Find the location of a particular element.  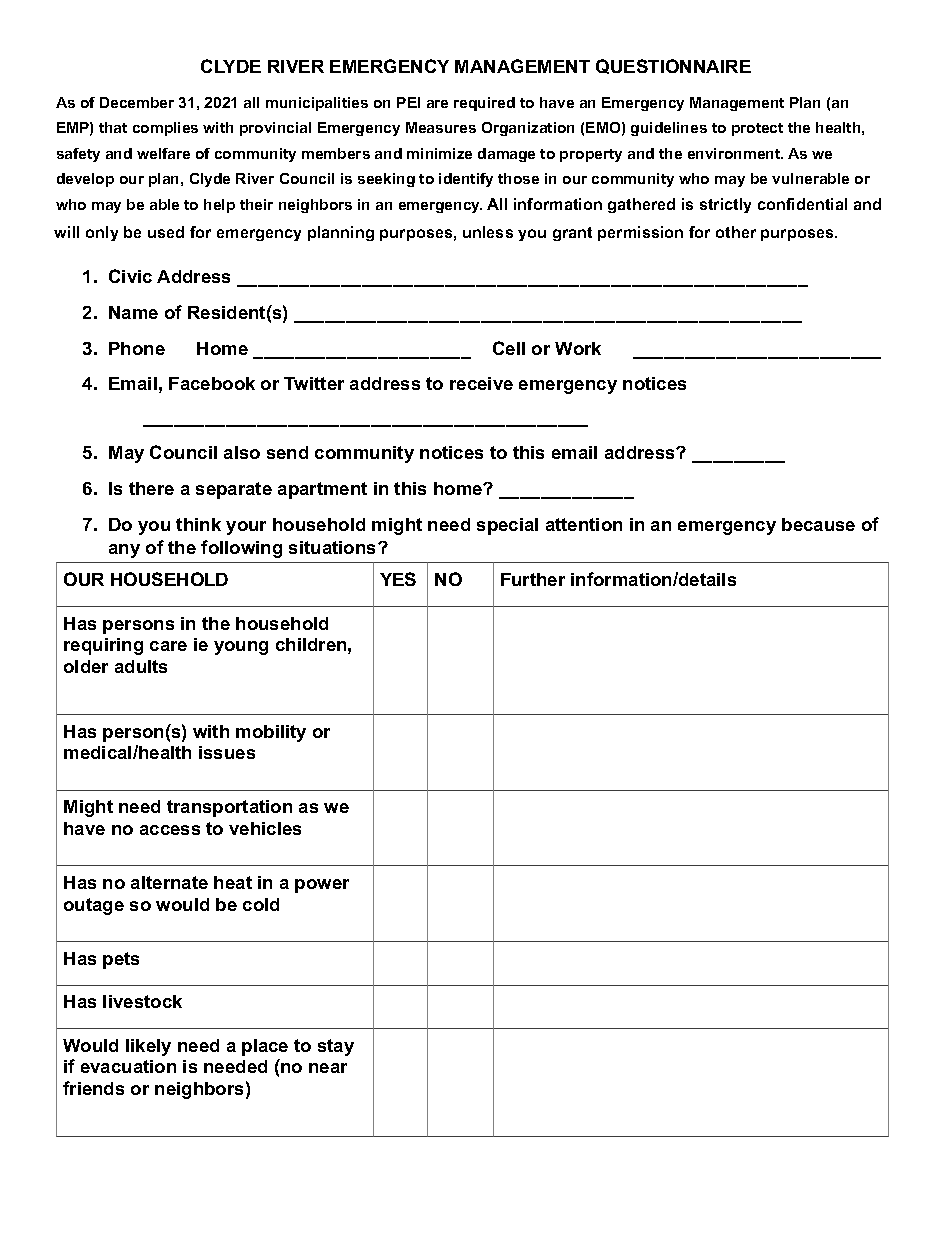

likely is located at coordinates (148, 1047).
